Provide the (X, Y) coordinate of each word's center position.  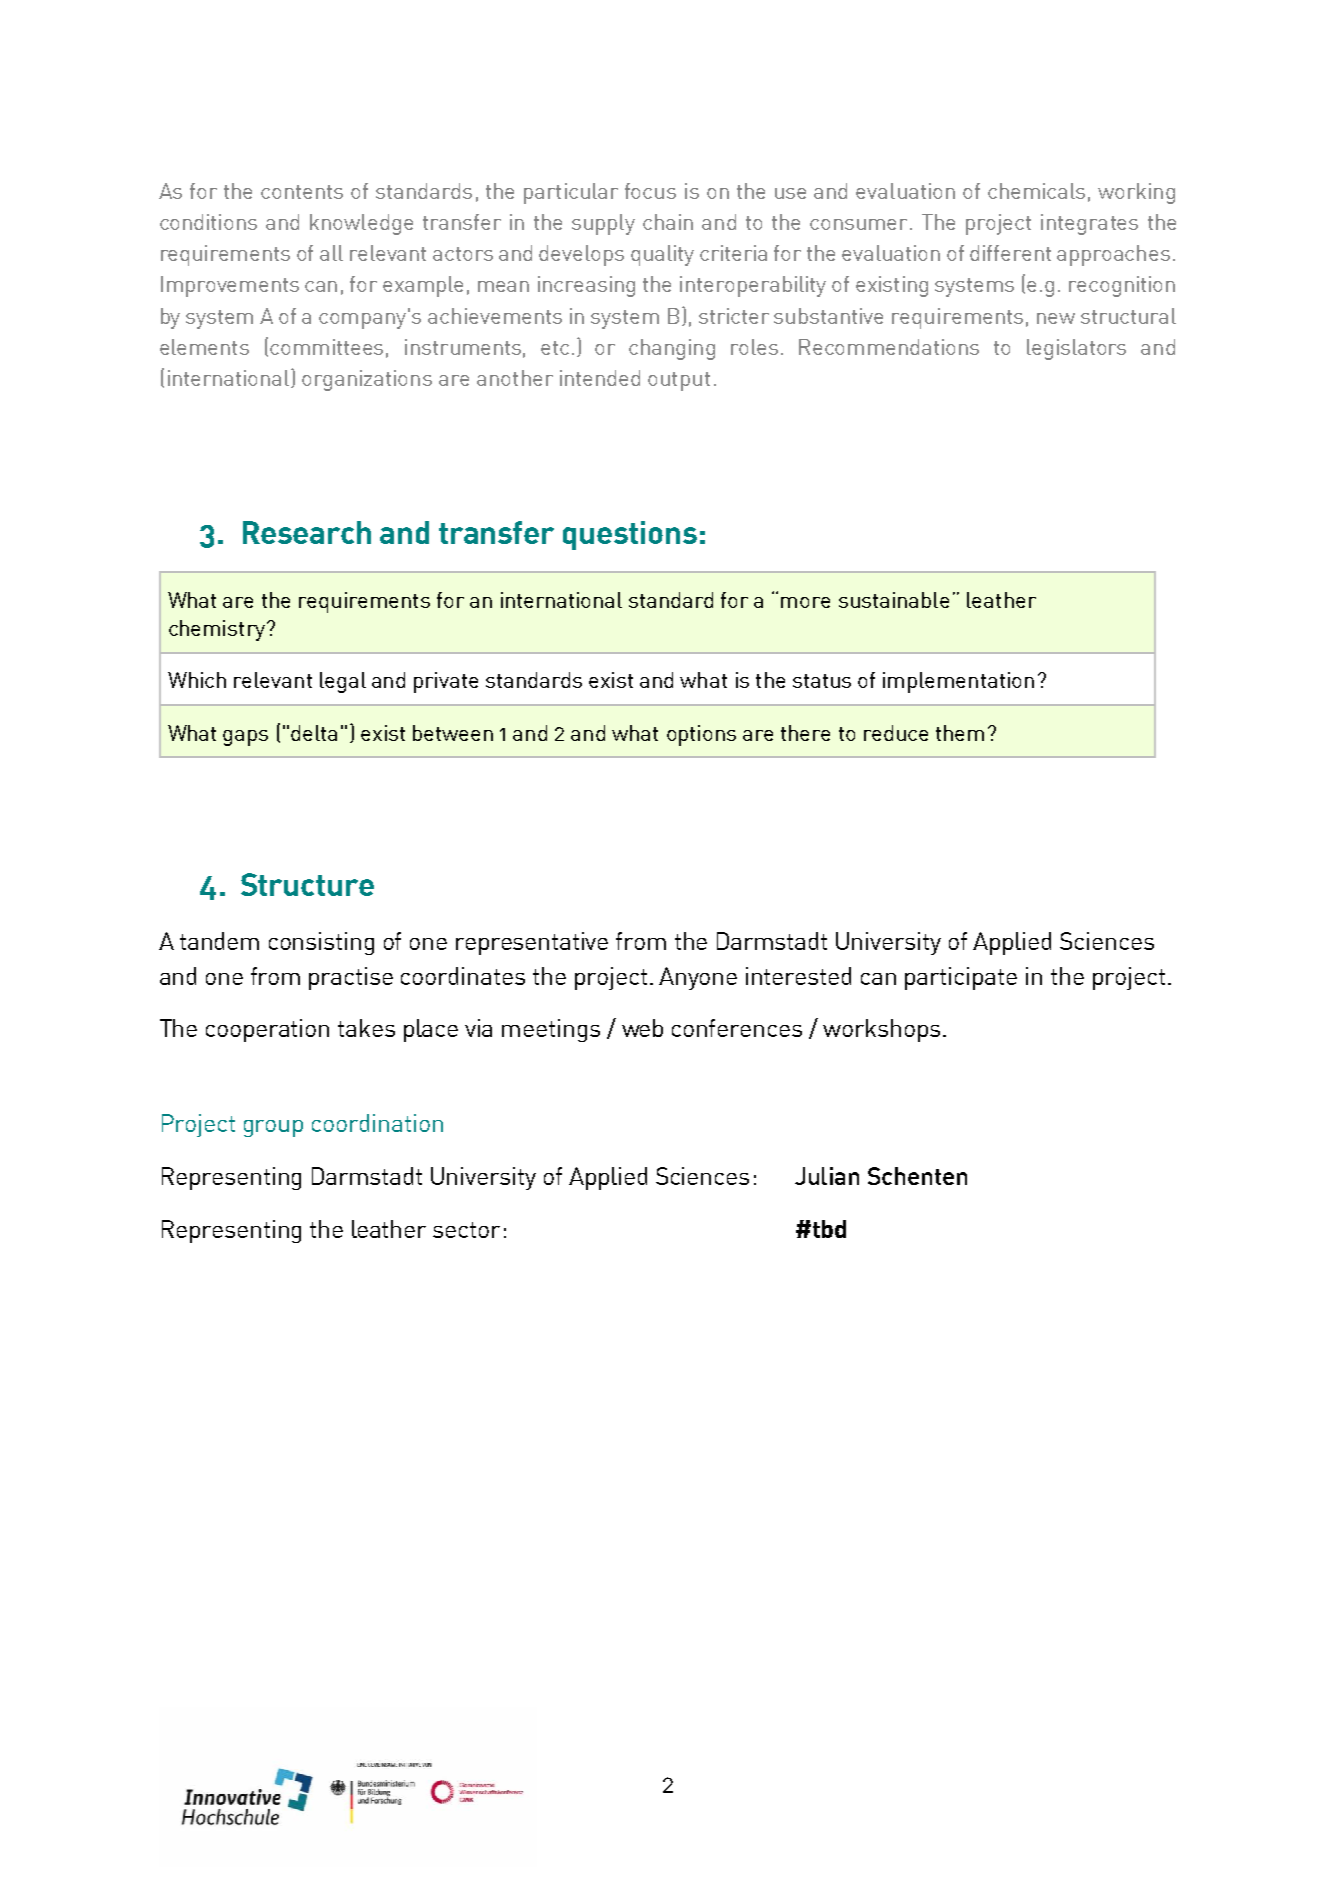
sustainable (894, 600)
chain (668, 222)
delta (314, 733)
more (805, 602)
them (960, 733)
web (642, 1028)
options (701, 735)
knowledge (361, 224)
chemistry (217, 630)
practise (351, 978)
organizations (367, 380)
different (1010, 253)
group (273, 1128)
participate (961, 978)
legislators (1076, 349)
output (679, 381)
